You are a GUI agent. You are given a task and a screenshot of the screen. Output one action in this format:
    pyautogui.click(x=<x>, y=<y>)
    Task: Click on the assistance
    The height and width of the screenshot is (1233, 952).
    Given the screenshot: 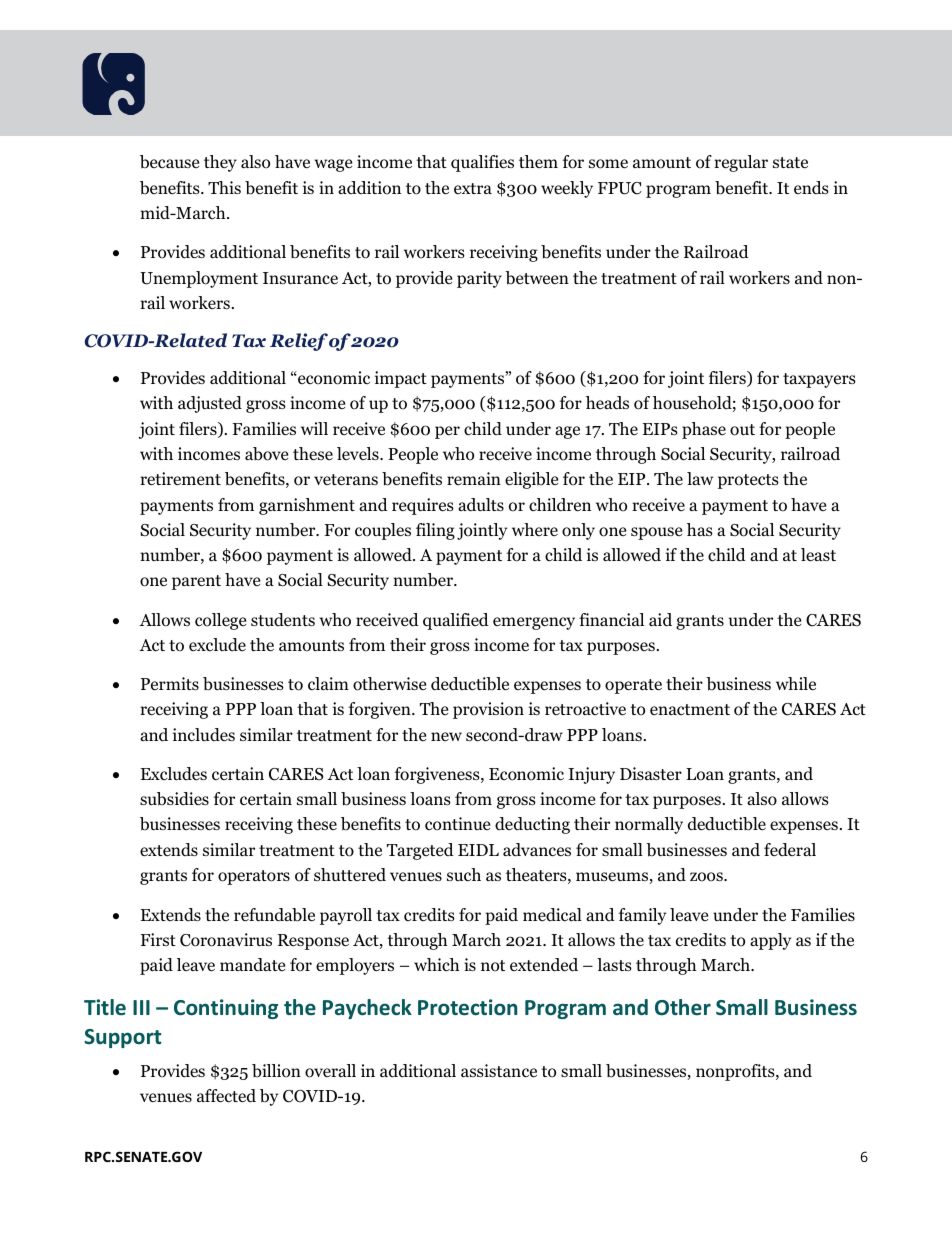 What is the action you would take?
    pyautogui.click(x=499, y=1070)
